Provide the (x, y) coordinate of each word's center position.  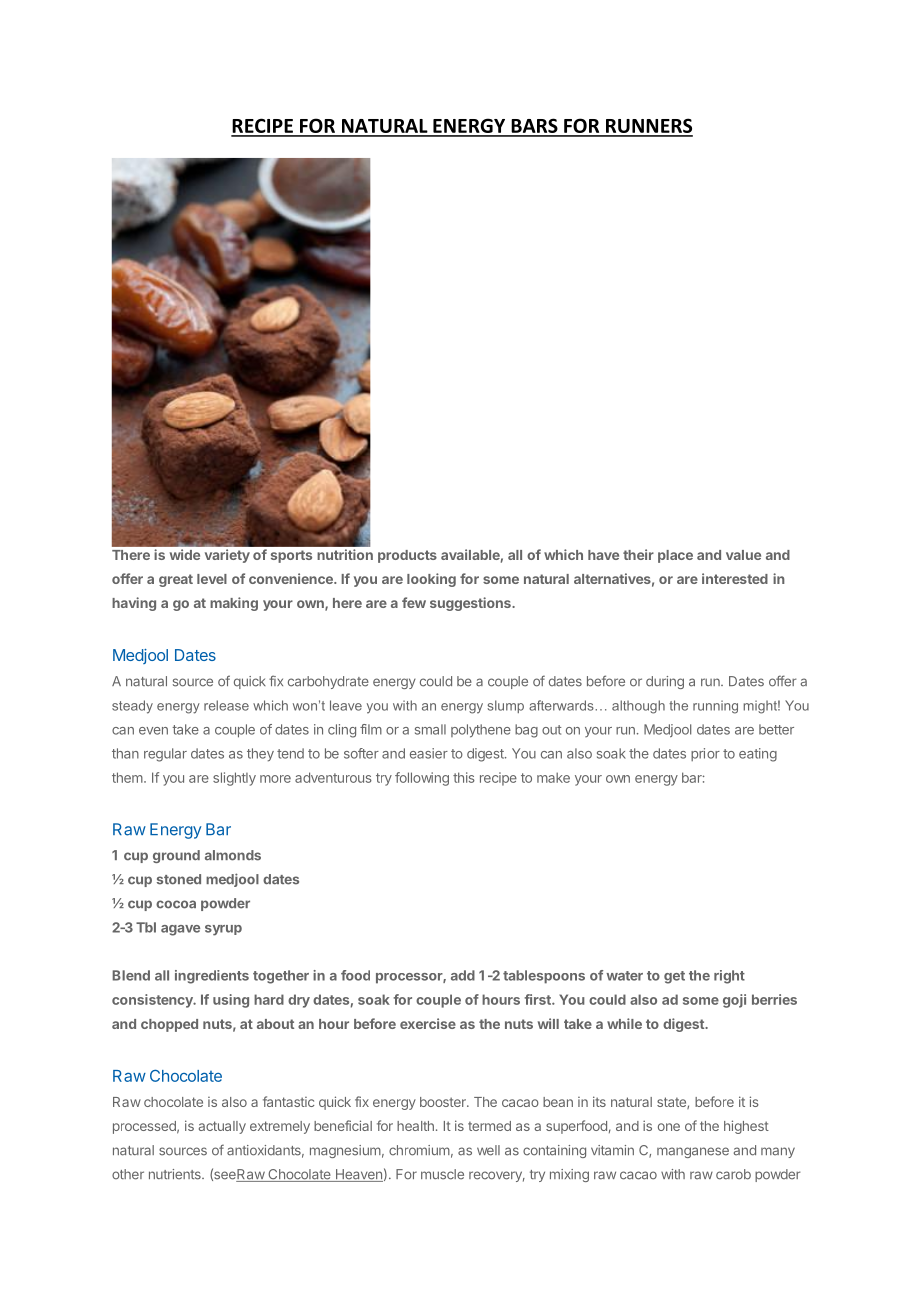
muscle (442, 1174)
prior (705, 754)
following (422, 779)
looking (431, 580)
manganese (693, 1152)
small (430, 729)
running (715, 707)
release (226, 705)
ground (176, 856)
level (212, 579)
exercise (428, 1023)
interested (735, 578)
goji (734, 1001)
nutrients (176, 1174)
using (231, 1001)
